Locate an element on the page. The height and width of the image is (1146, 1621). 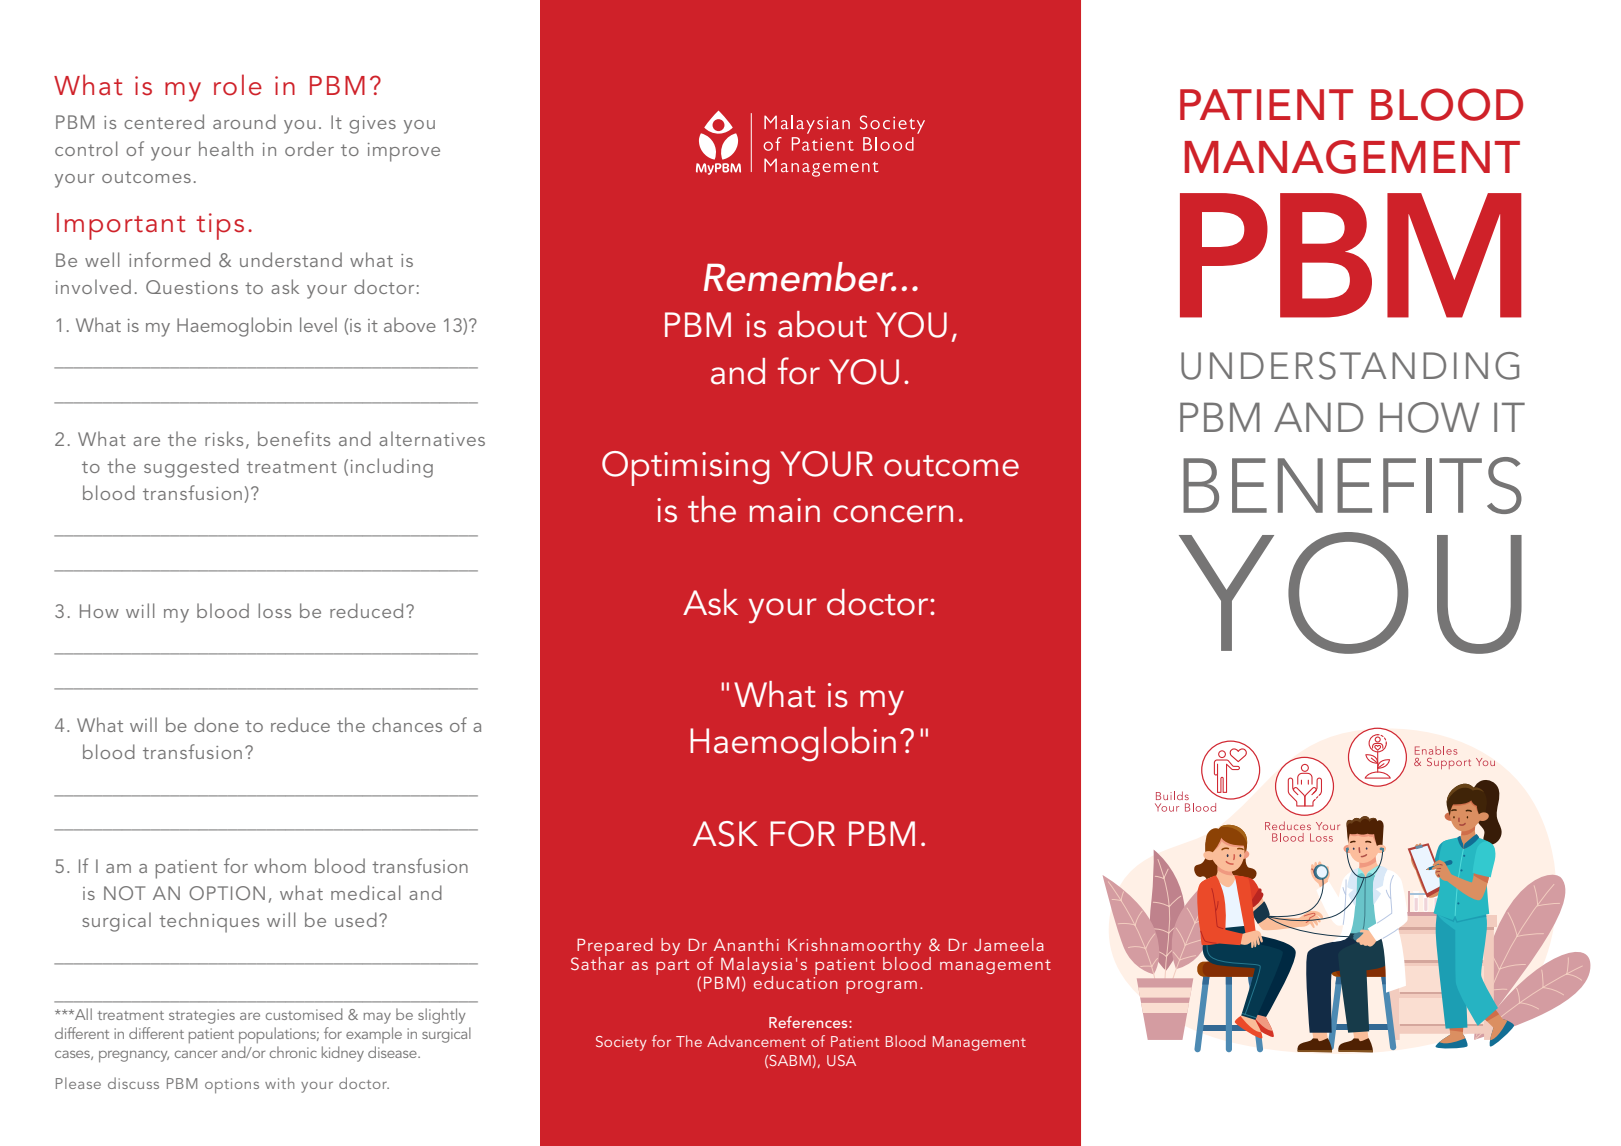
Advancement is located at coordinates (756, 1041).
